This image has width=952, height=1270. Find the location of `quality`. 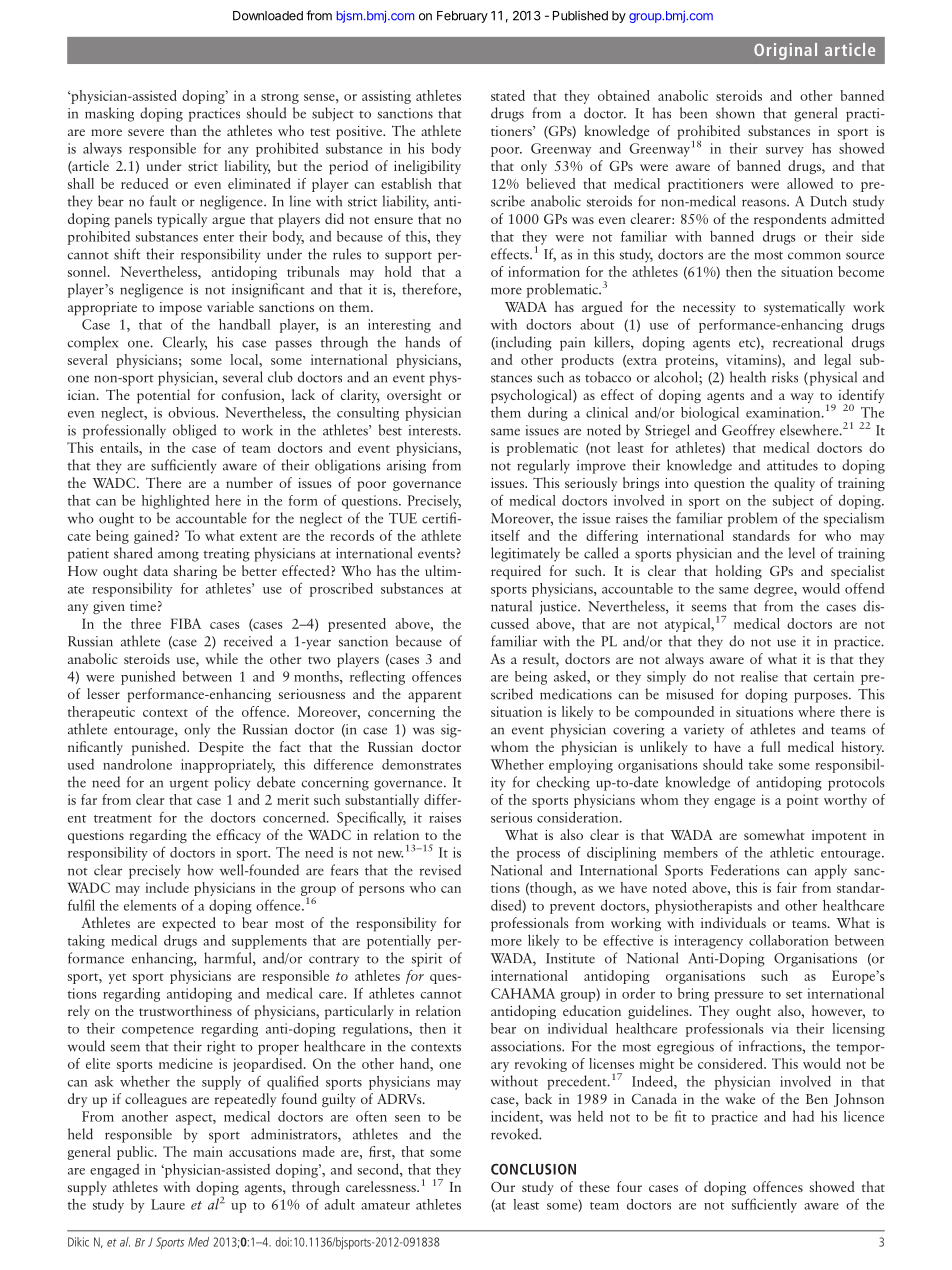

quality is located at coordinates (794, 484).
